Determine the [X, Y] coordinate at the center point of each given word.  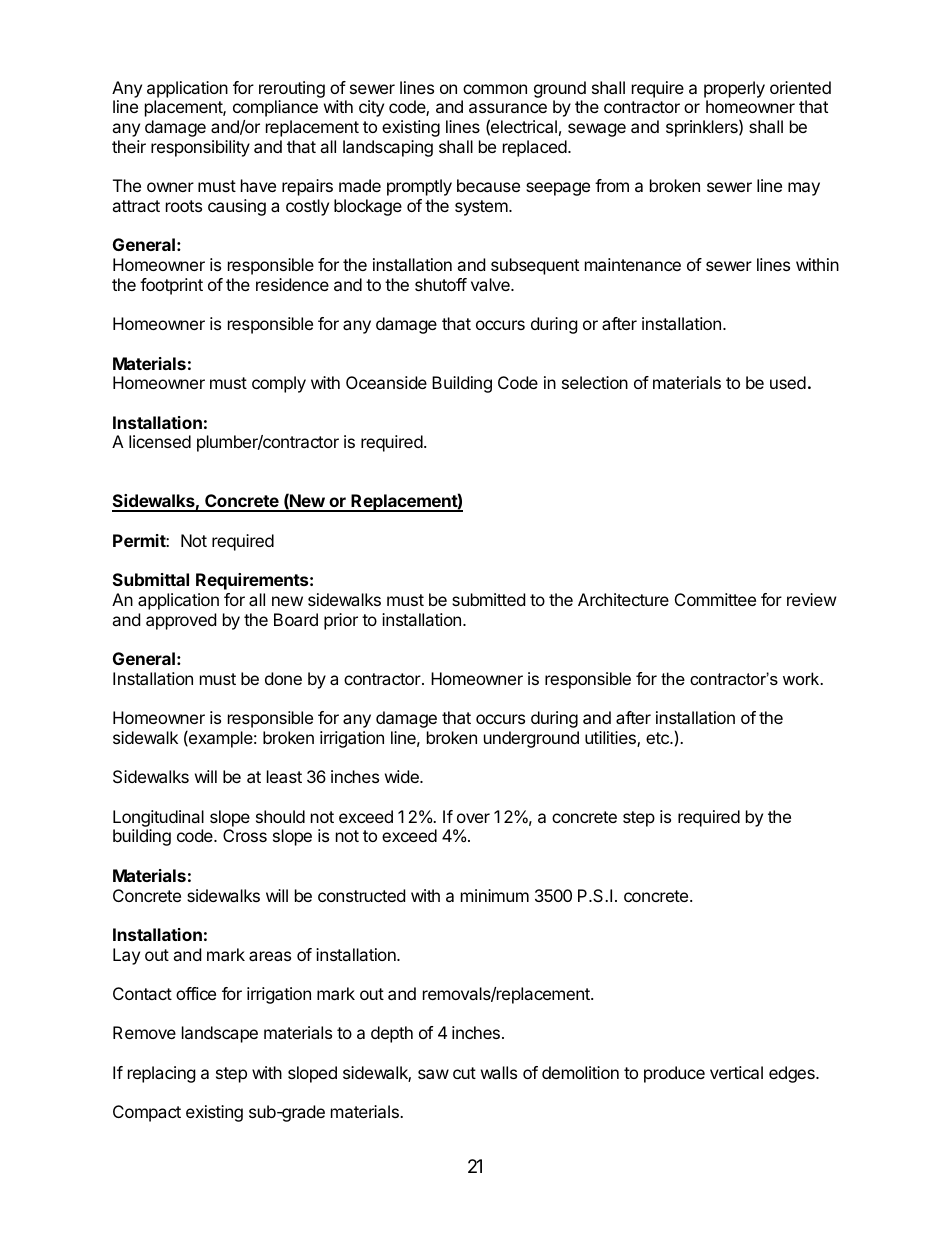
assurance [508, 108]
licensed [160, 441]
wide [403, 776]
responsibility [200, 148]
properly [734, 91]
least [284, 776]
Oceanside [386, 382]
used [788, 382]
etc [658, 738]
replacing [162, 1074]
